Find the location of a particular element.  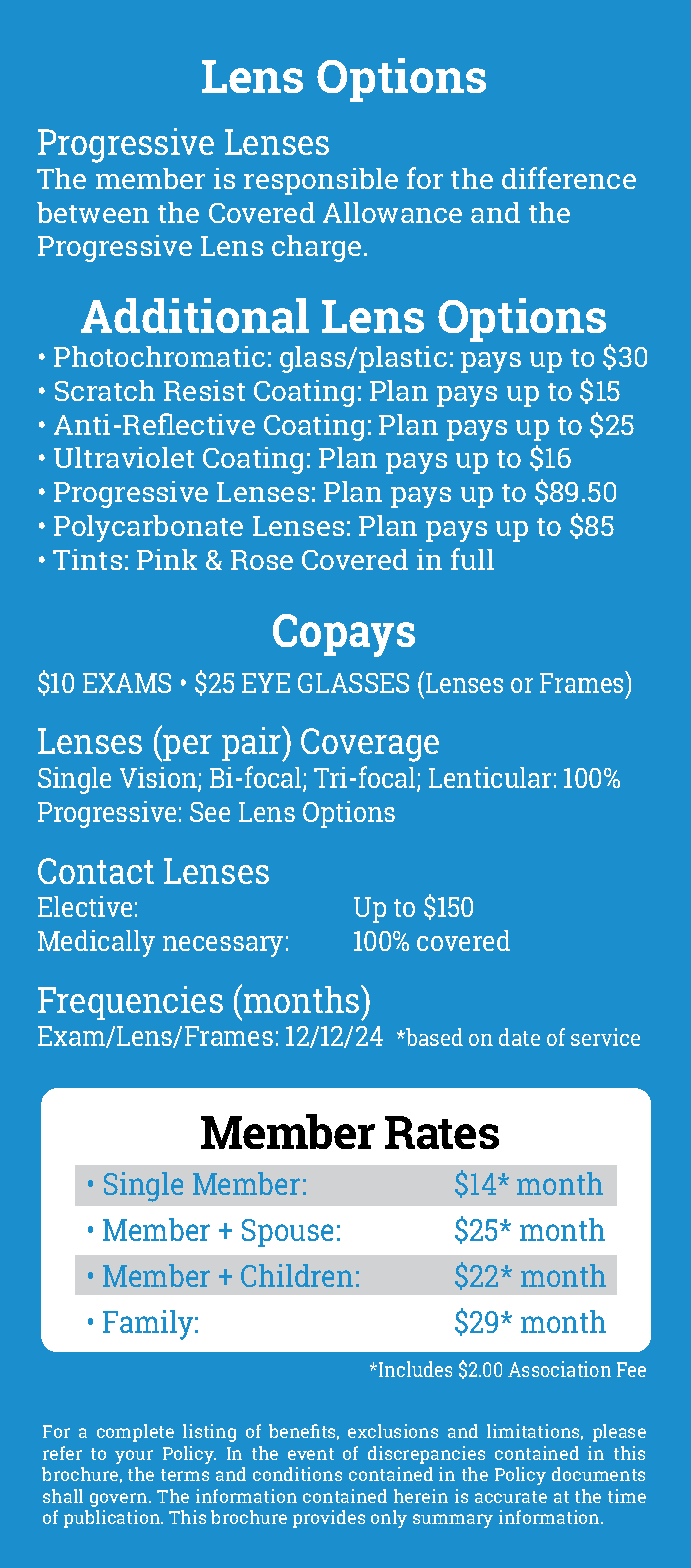

between is located at coordinates (93, 212).
